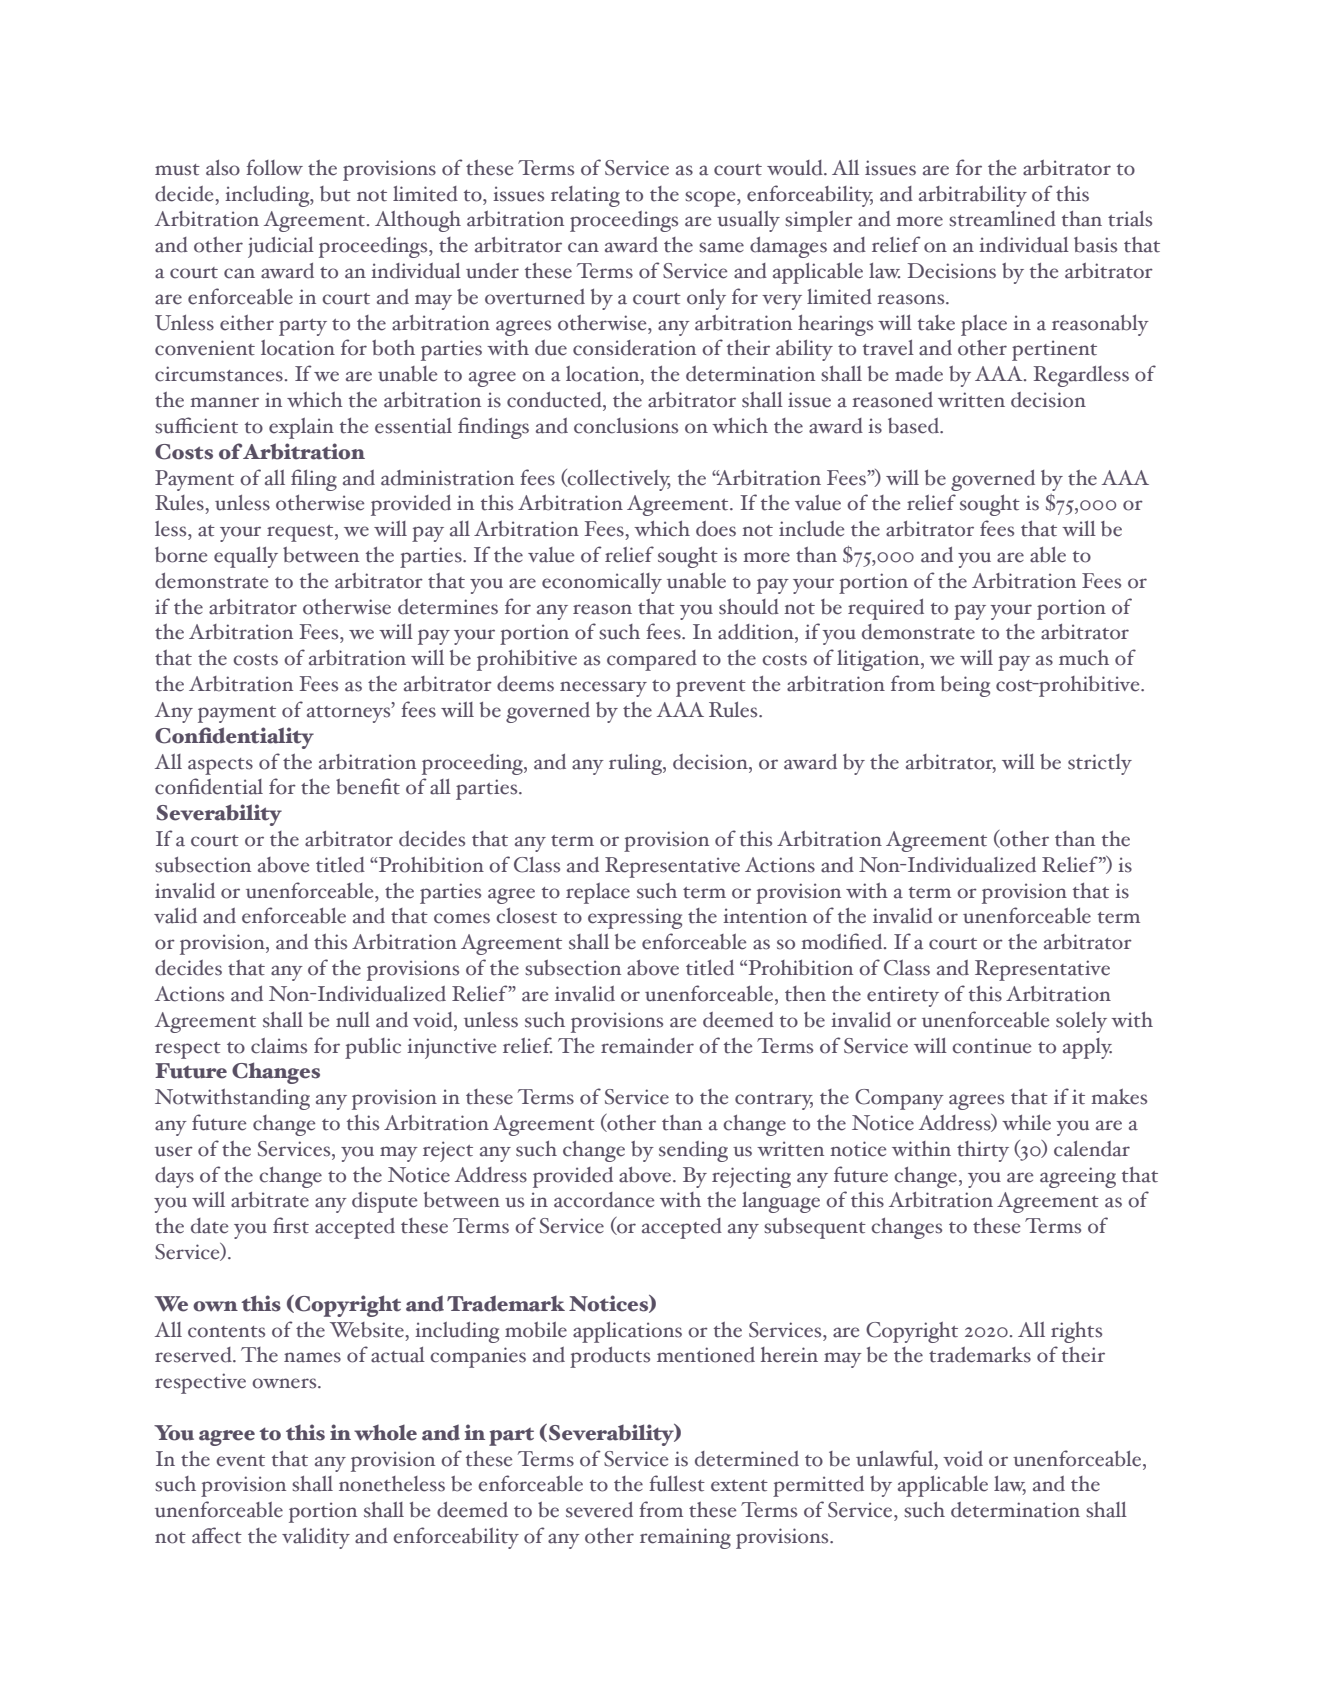  What do you see at coordinates (270, 1200) in the document?
I see `arbitrate` at bounding box center [270, 1200].
